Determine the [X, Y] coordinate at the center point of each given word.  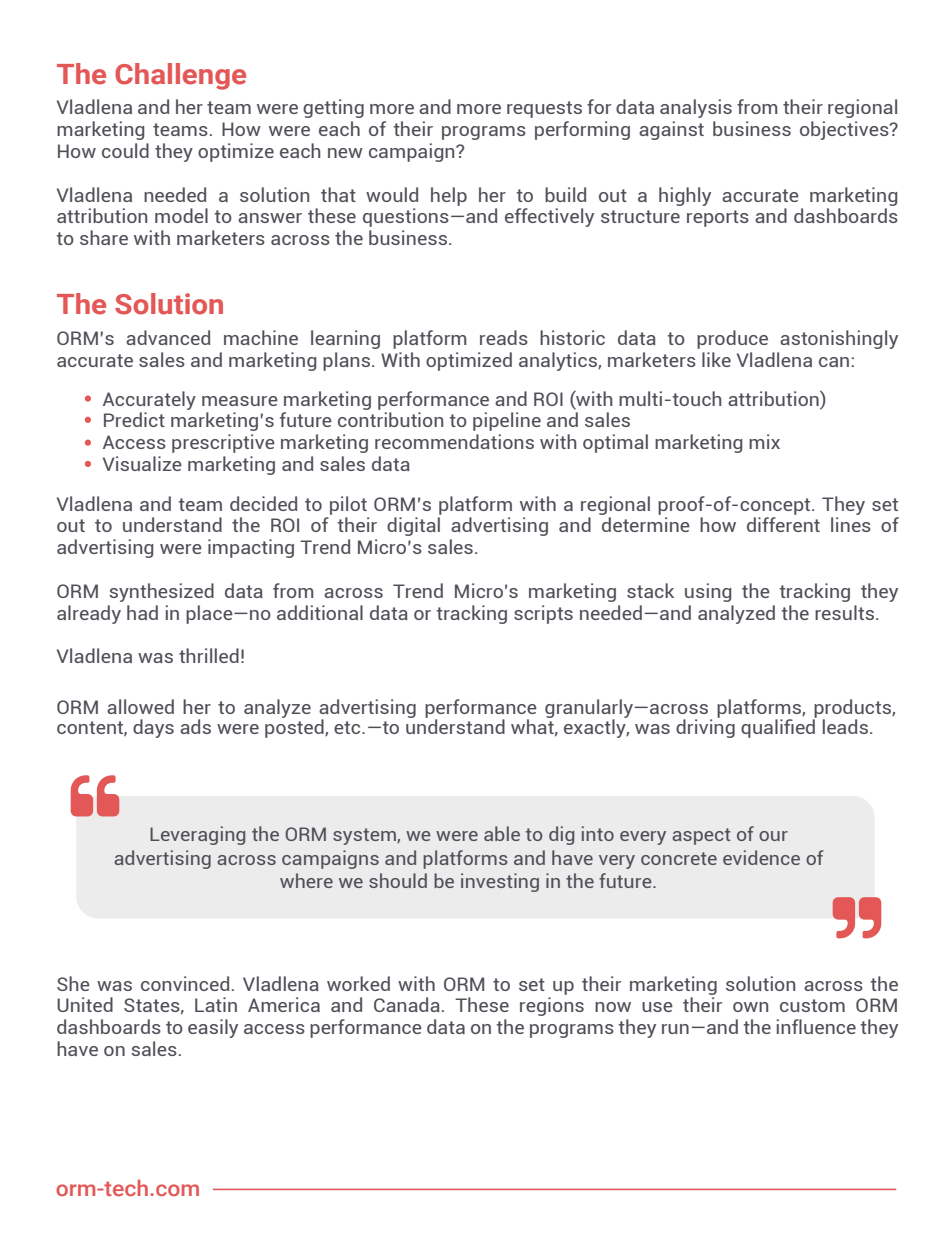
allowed [140, 706]
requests [544, 109]
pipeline [507, 421]
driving [705, 727]
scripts [543, 614]
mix [764, 441]
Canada [407, 1004]
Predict [134, 419]
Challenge [180, 76]
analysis [696, 108]
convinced [185, 983]
